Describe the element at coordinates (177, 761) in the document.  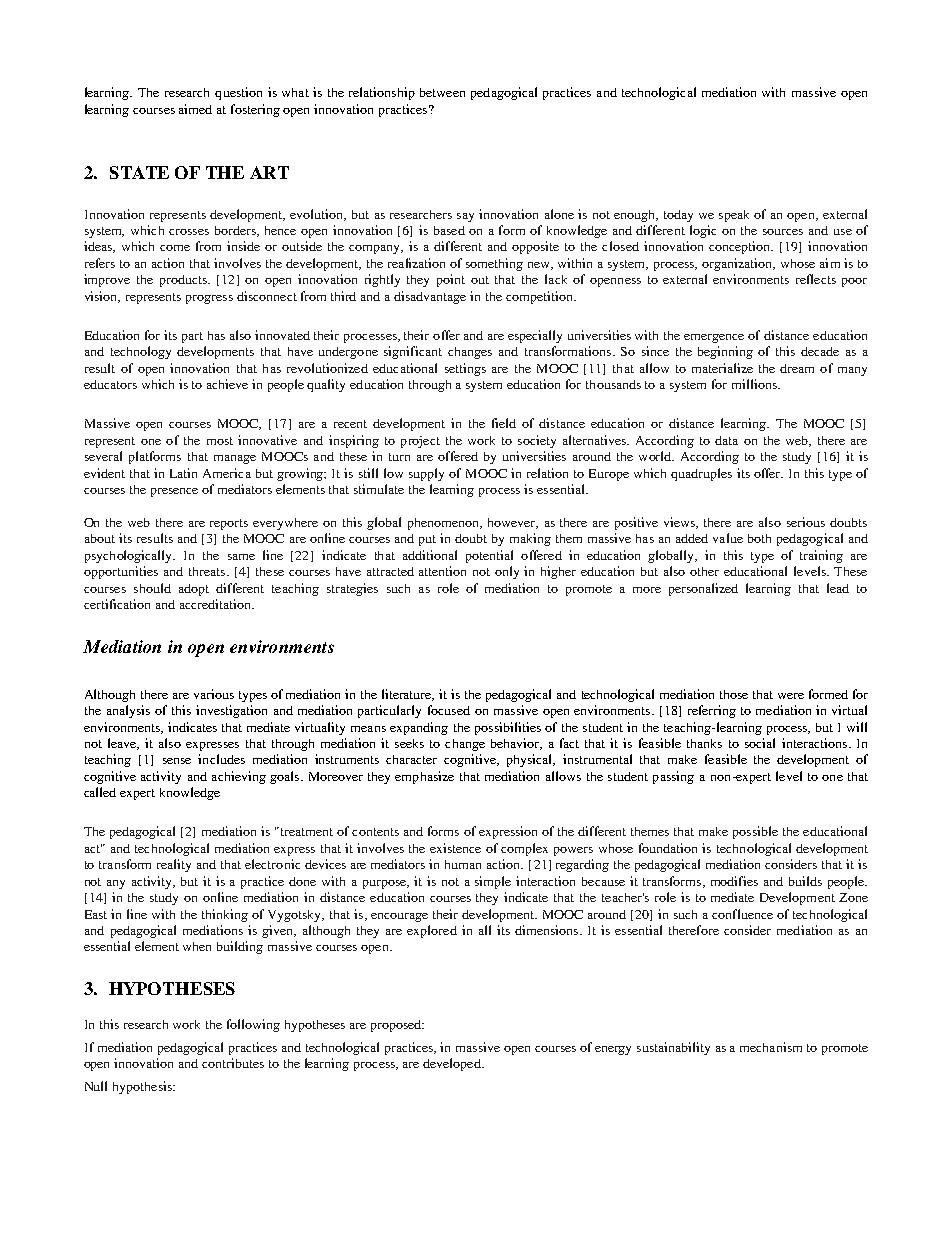
I see `sense` at that location.
